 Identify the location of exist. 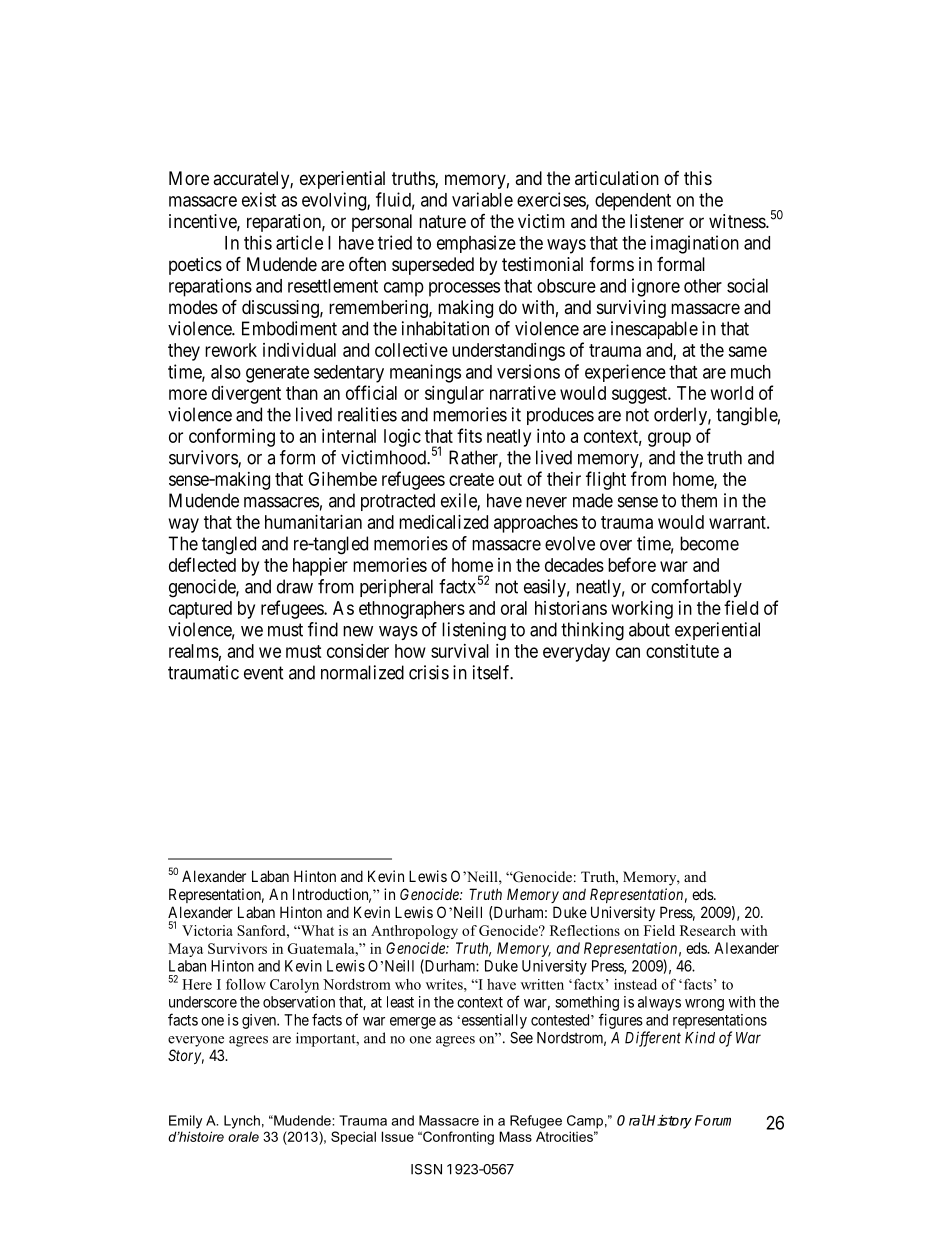
(259, 199).
